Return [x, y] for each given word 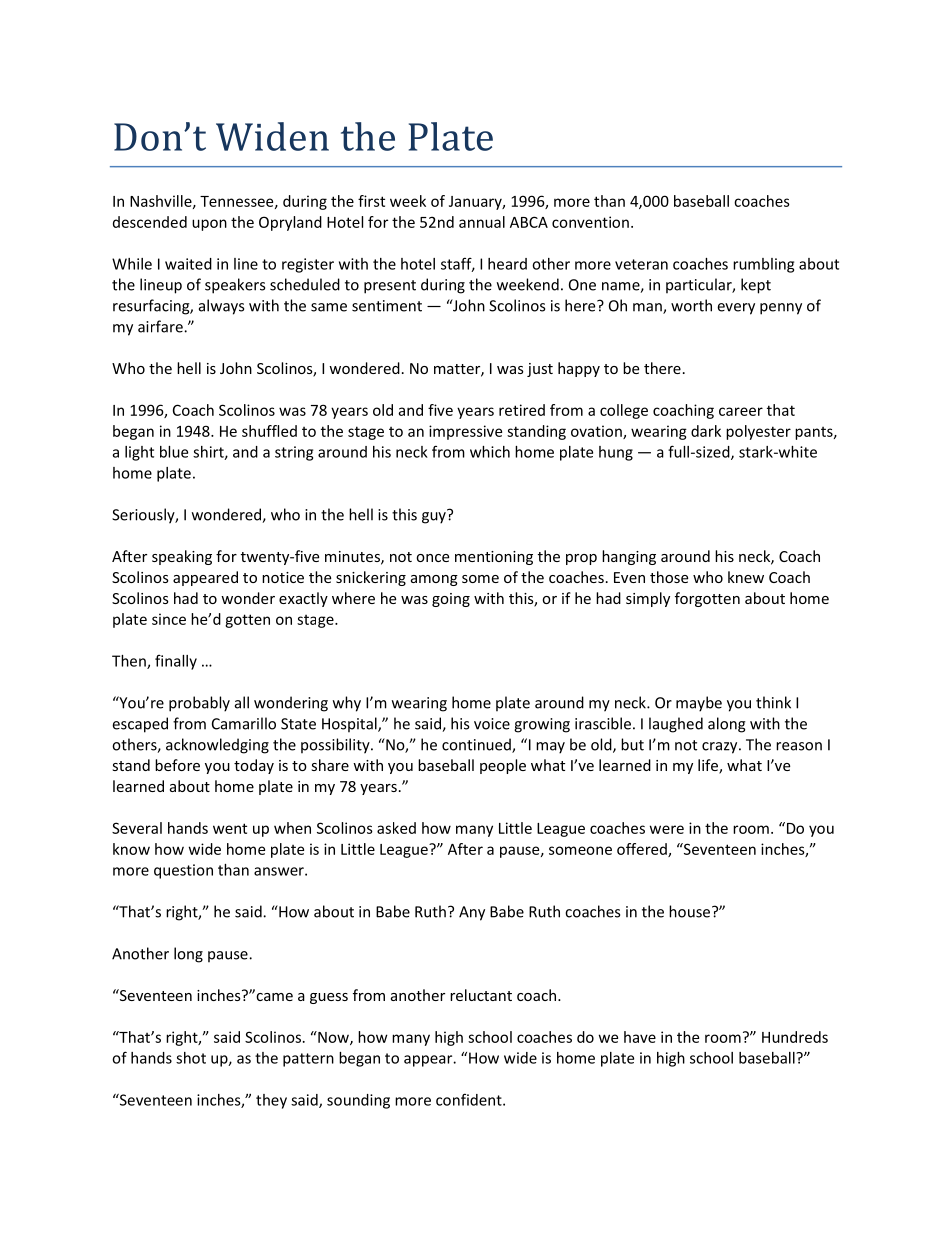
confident [470, 1099]
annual [482, 222]
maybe [699, 704]
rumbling [763, 265]
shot [191, 1058]
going [451, 600]
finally [176, 662]
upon [209, 225]
